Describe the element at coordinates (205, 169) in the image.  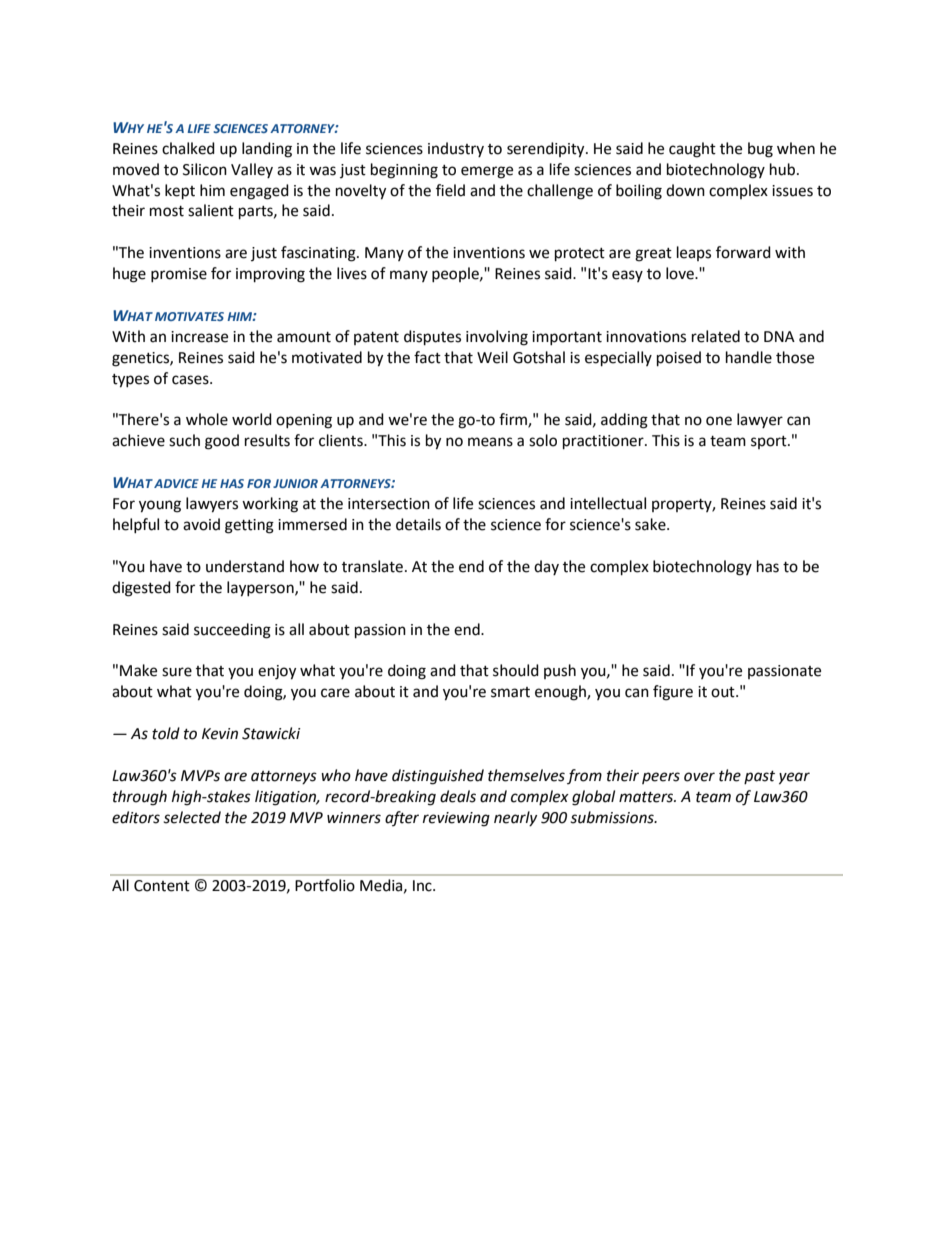
I see `Silicon` at that location.
